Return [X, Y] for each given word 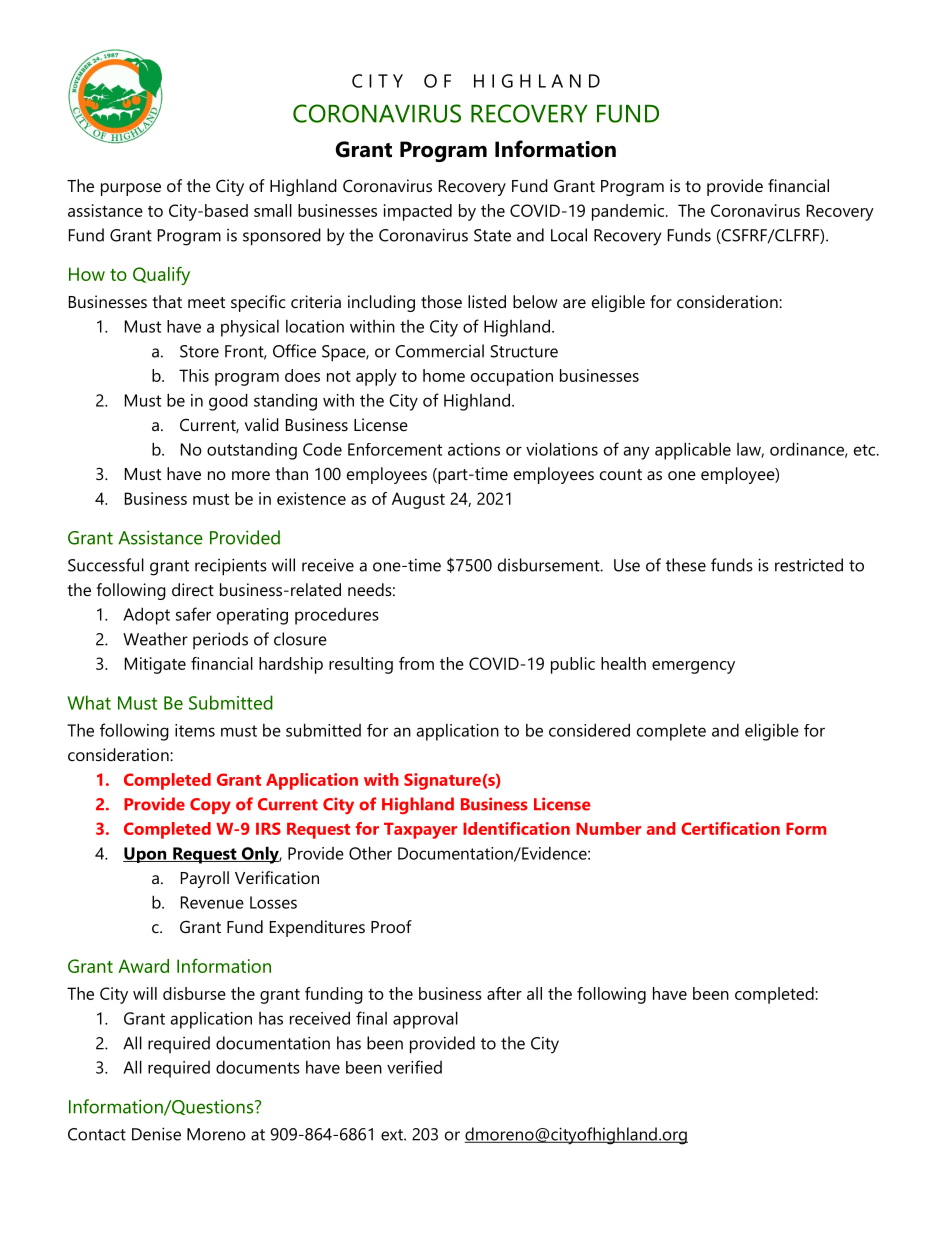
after [504, 993]
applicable [693, 451]
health [623, 663]
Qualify [161, 275]
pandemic [629, 212]
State [492, 235]
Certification [730, 828]
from [416, 663]
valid [262, 424]
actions [474, 449]
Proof [391, 926]
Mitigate [155, 665]
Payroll [205, 879]
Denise [156, 1134]
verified [414, 1067]
